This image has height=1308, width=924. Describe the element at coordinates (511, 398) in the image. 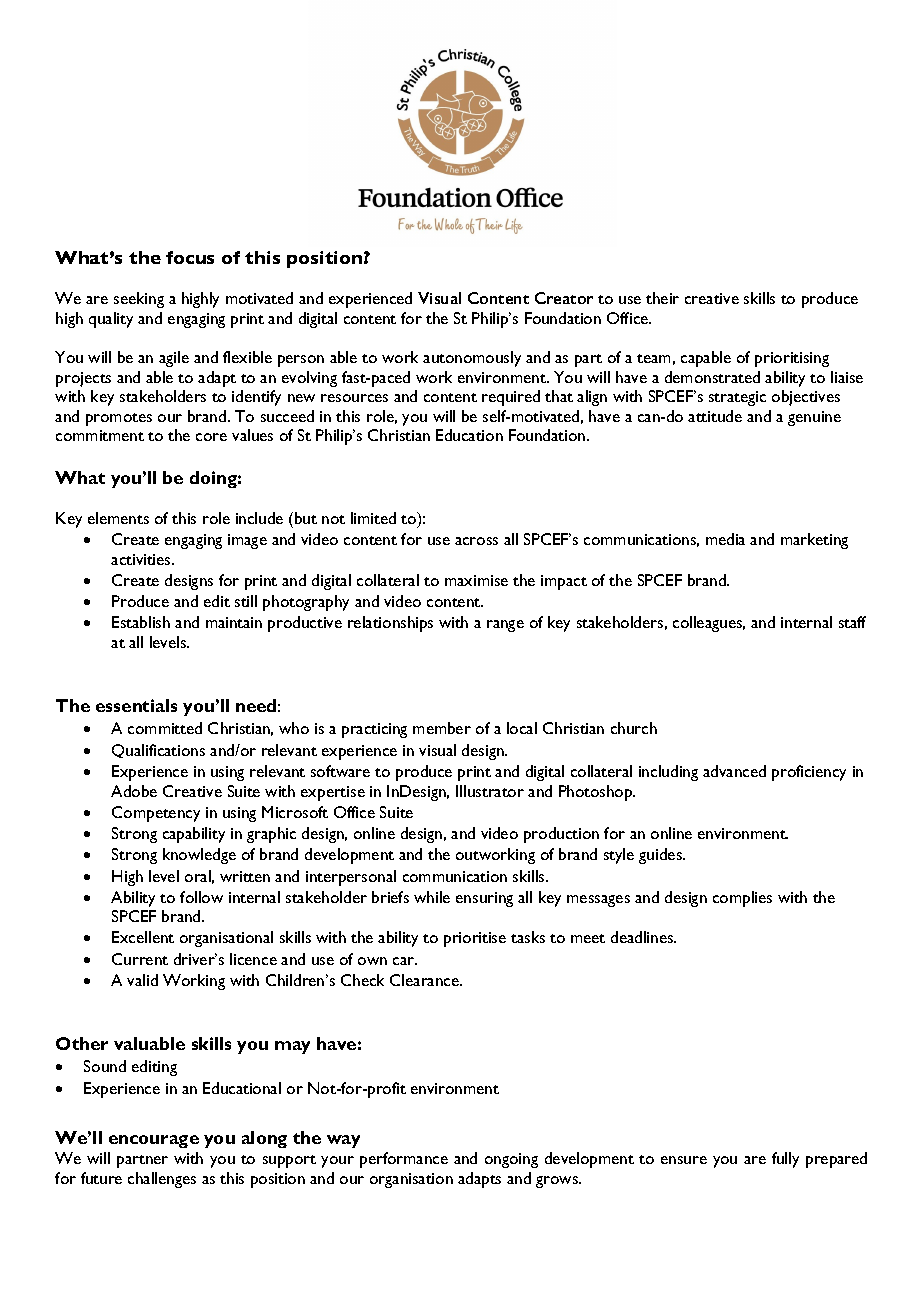

I see `required` at that location.
